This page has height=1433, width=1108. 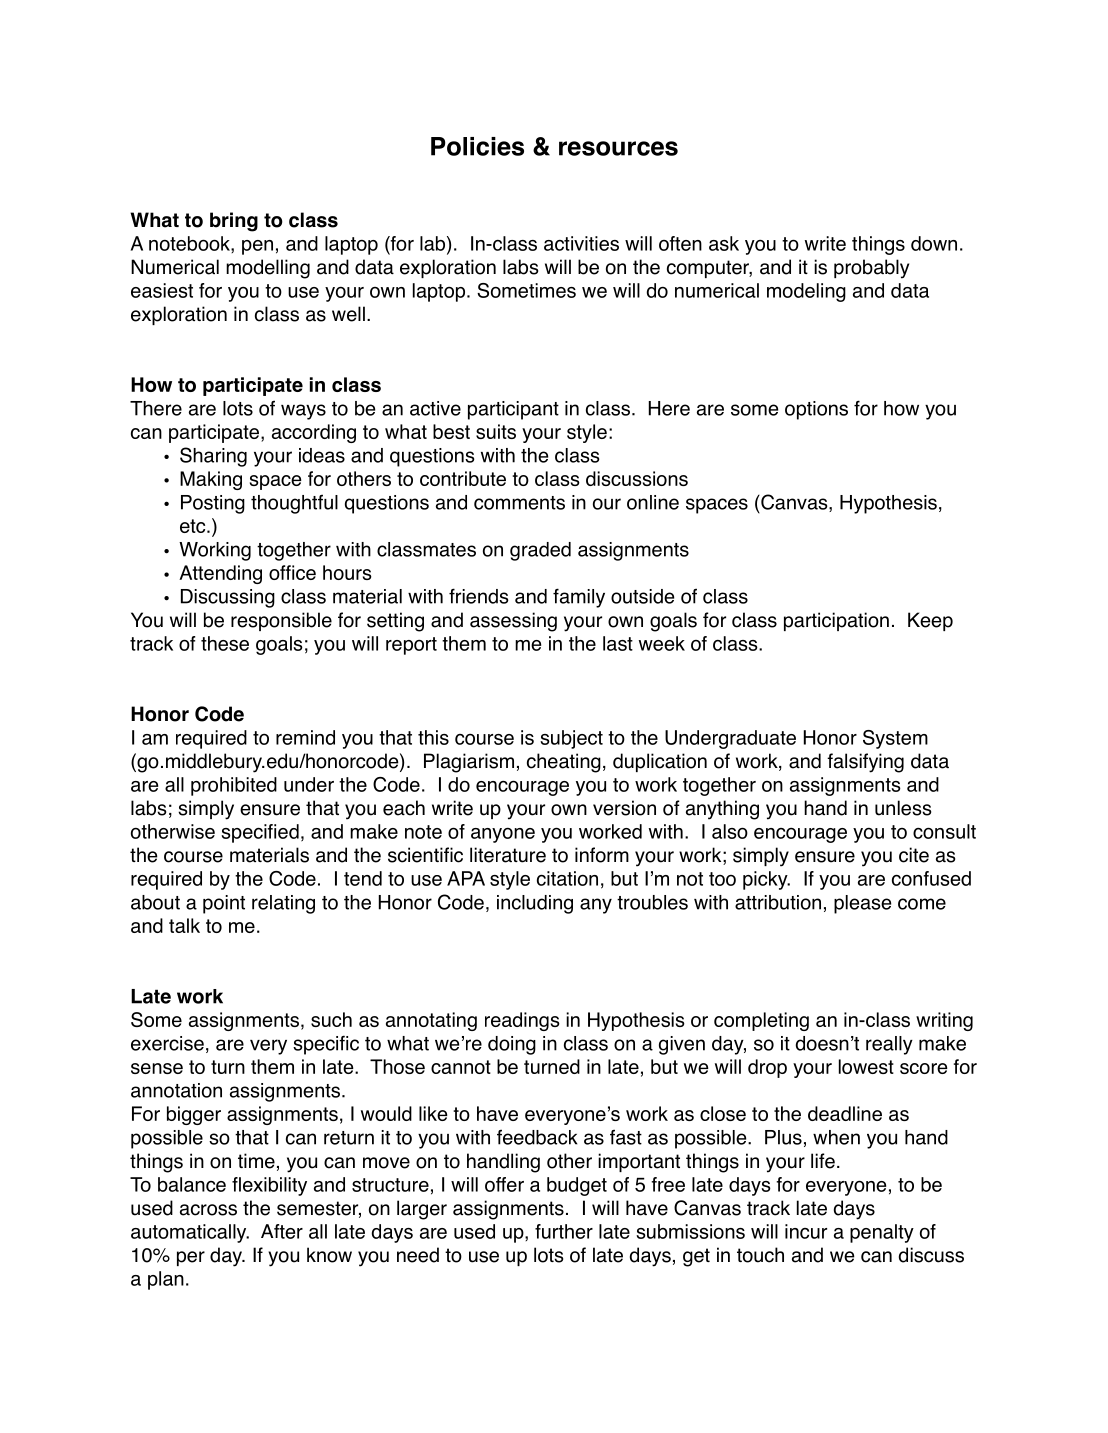 I want to click on After, so click(x=282, y=1231).
